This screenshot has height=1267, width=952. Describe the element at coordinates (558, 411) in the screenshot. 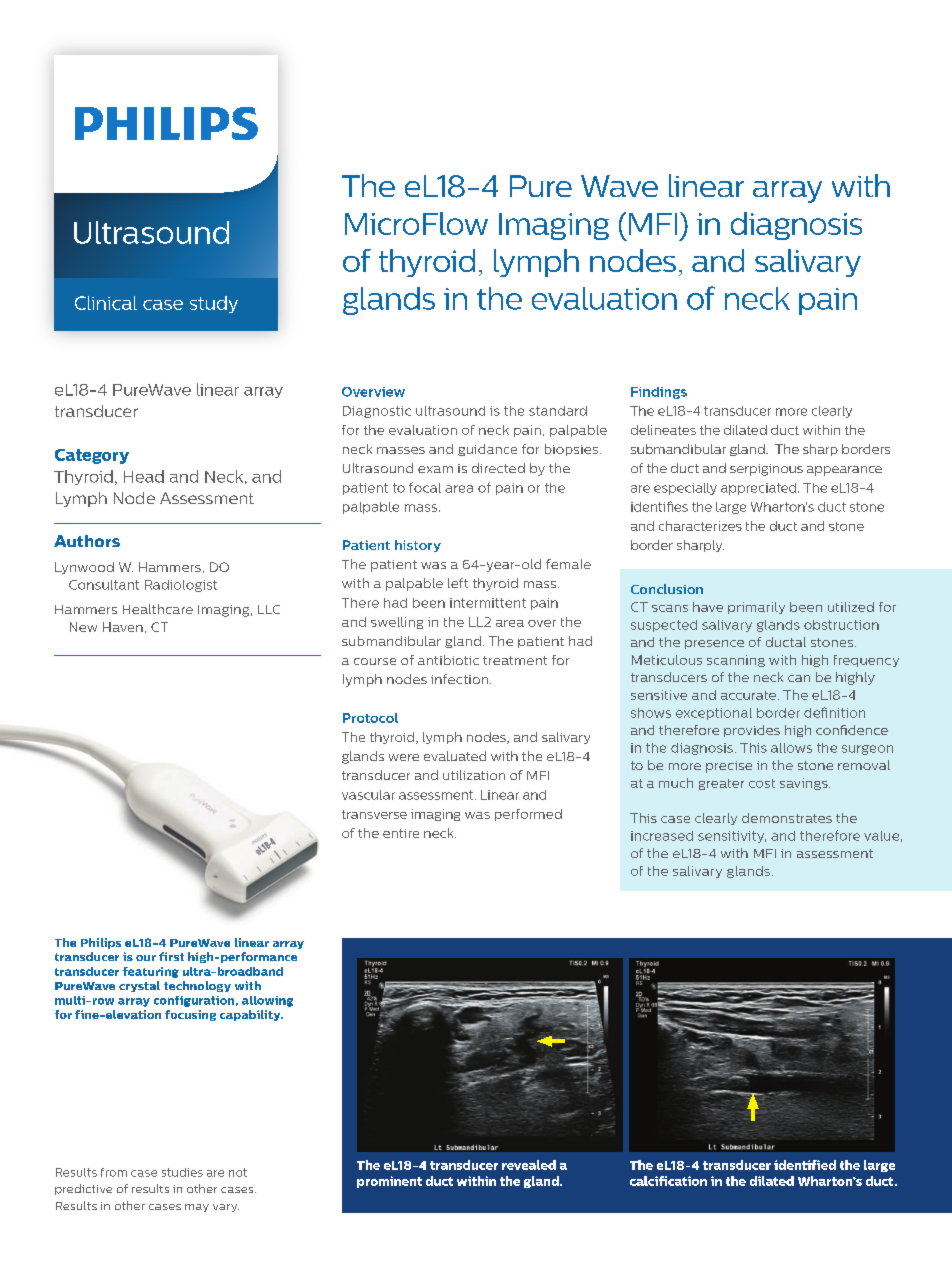

I see `standard` at that location.
